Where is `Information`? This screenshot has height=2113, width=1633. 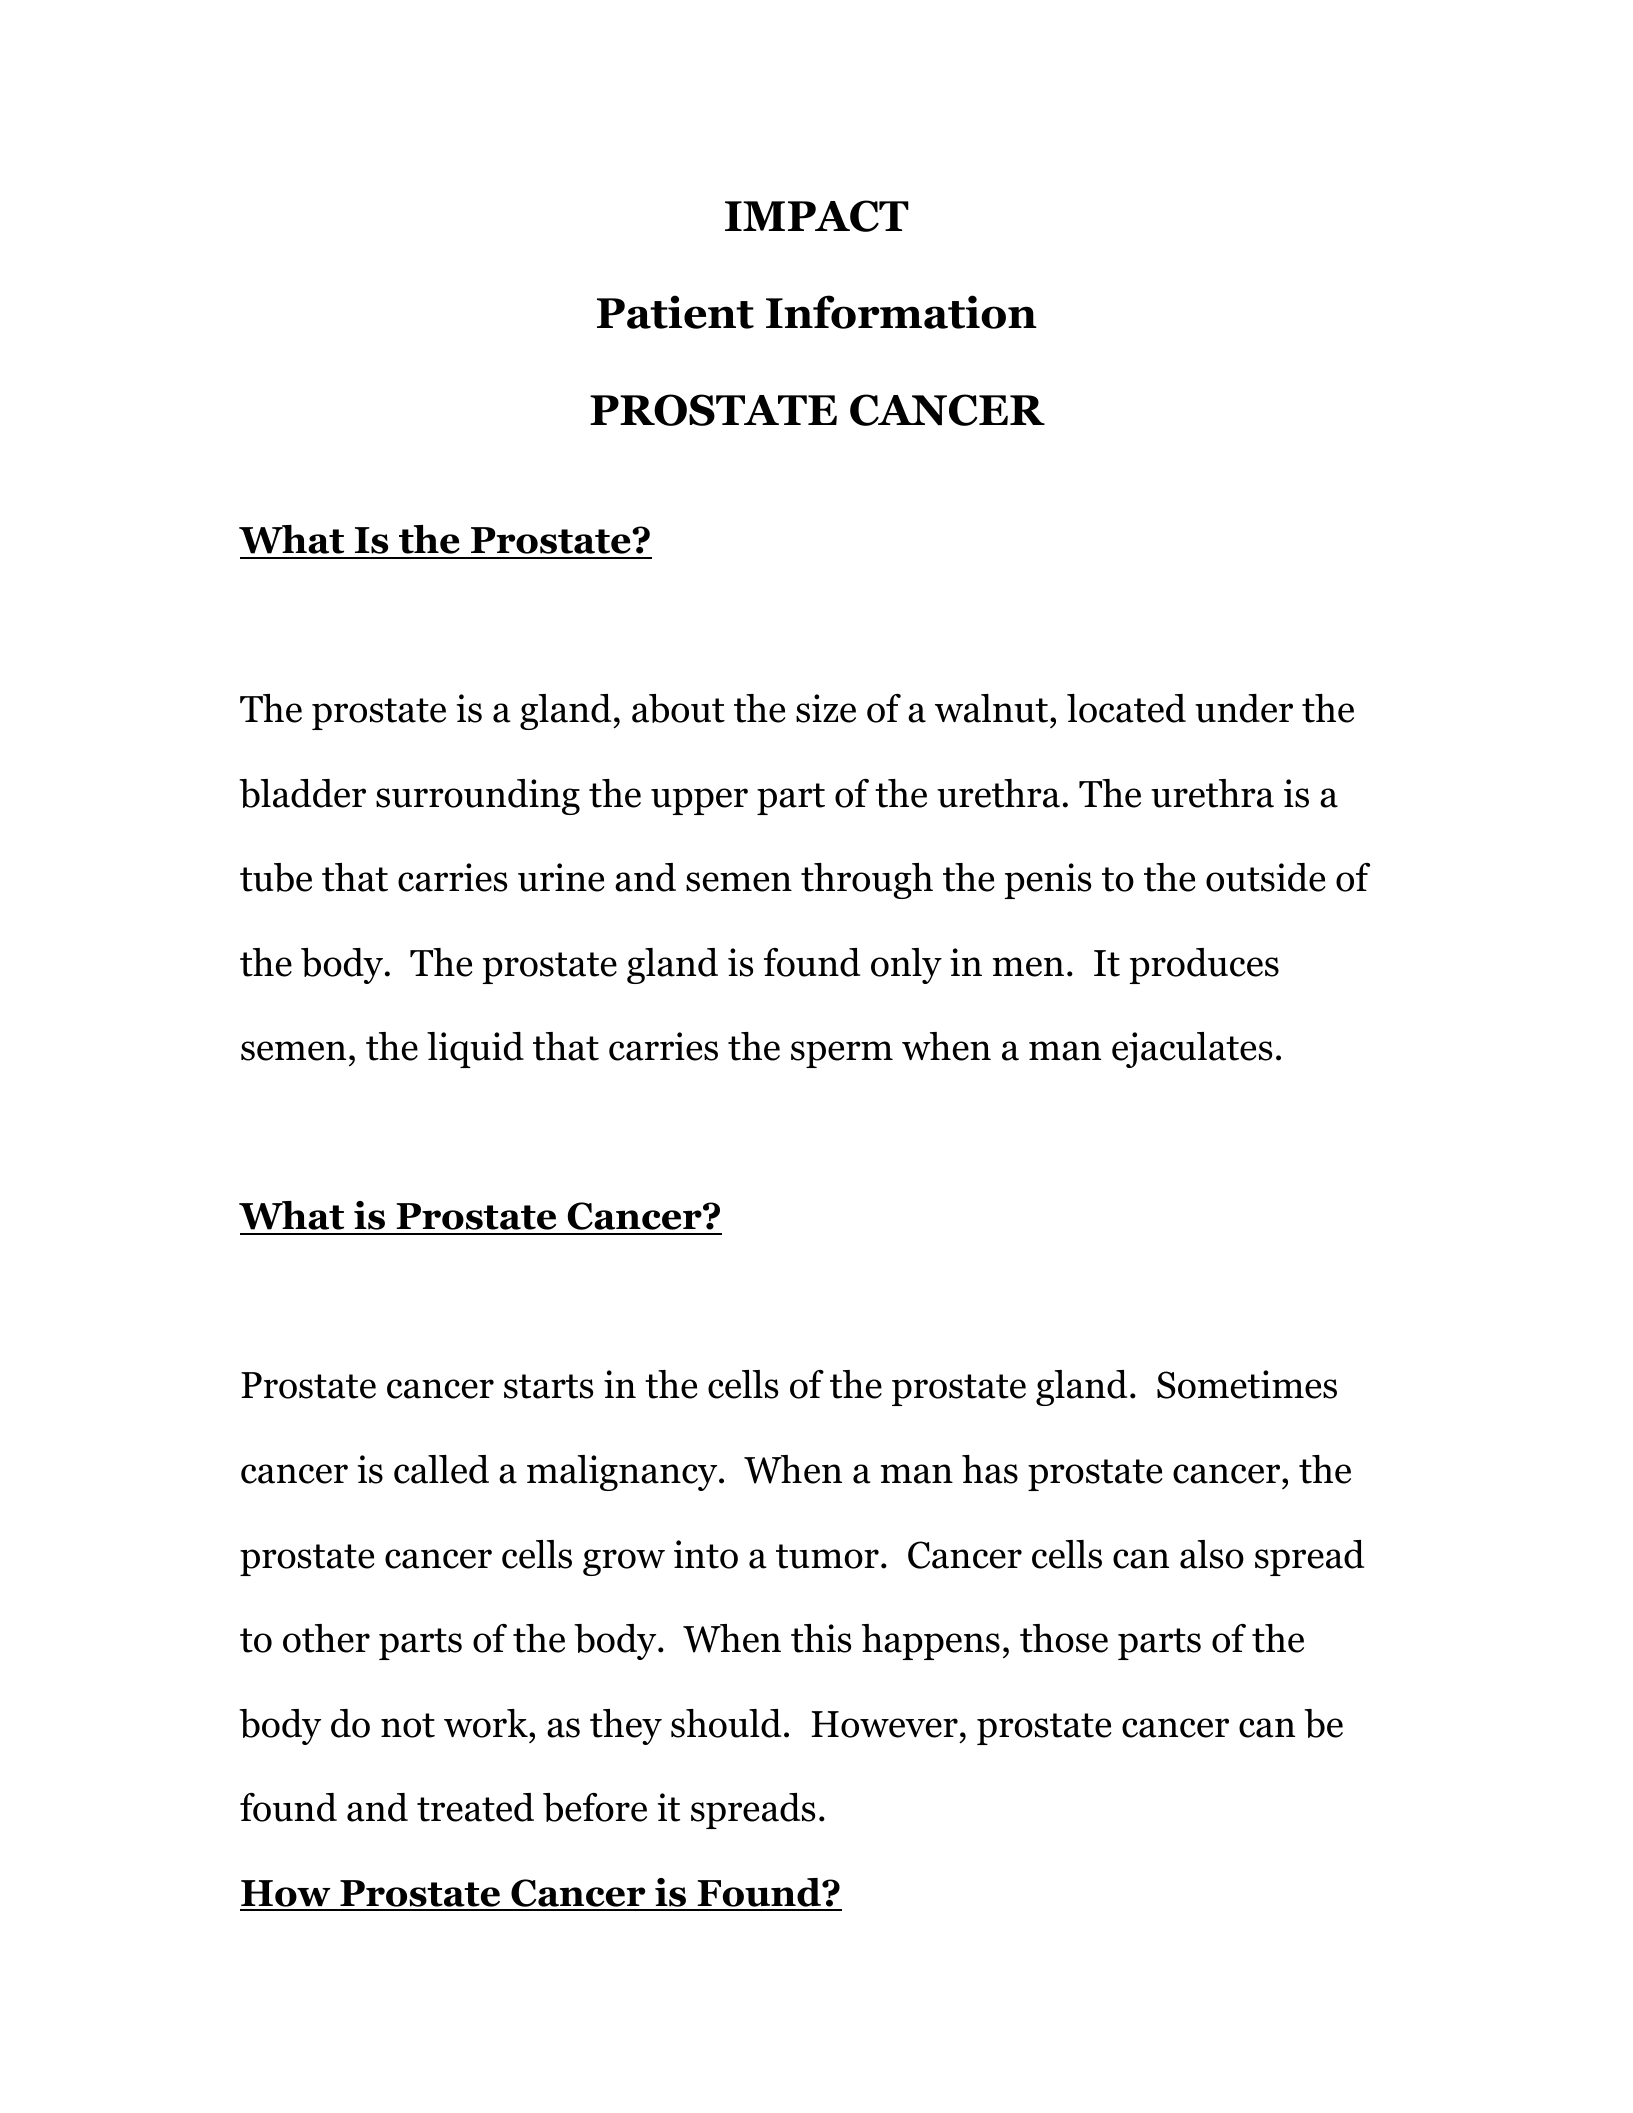
Information is located at coordinates (901, 312).
